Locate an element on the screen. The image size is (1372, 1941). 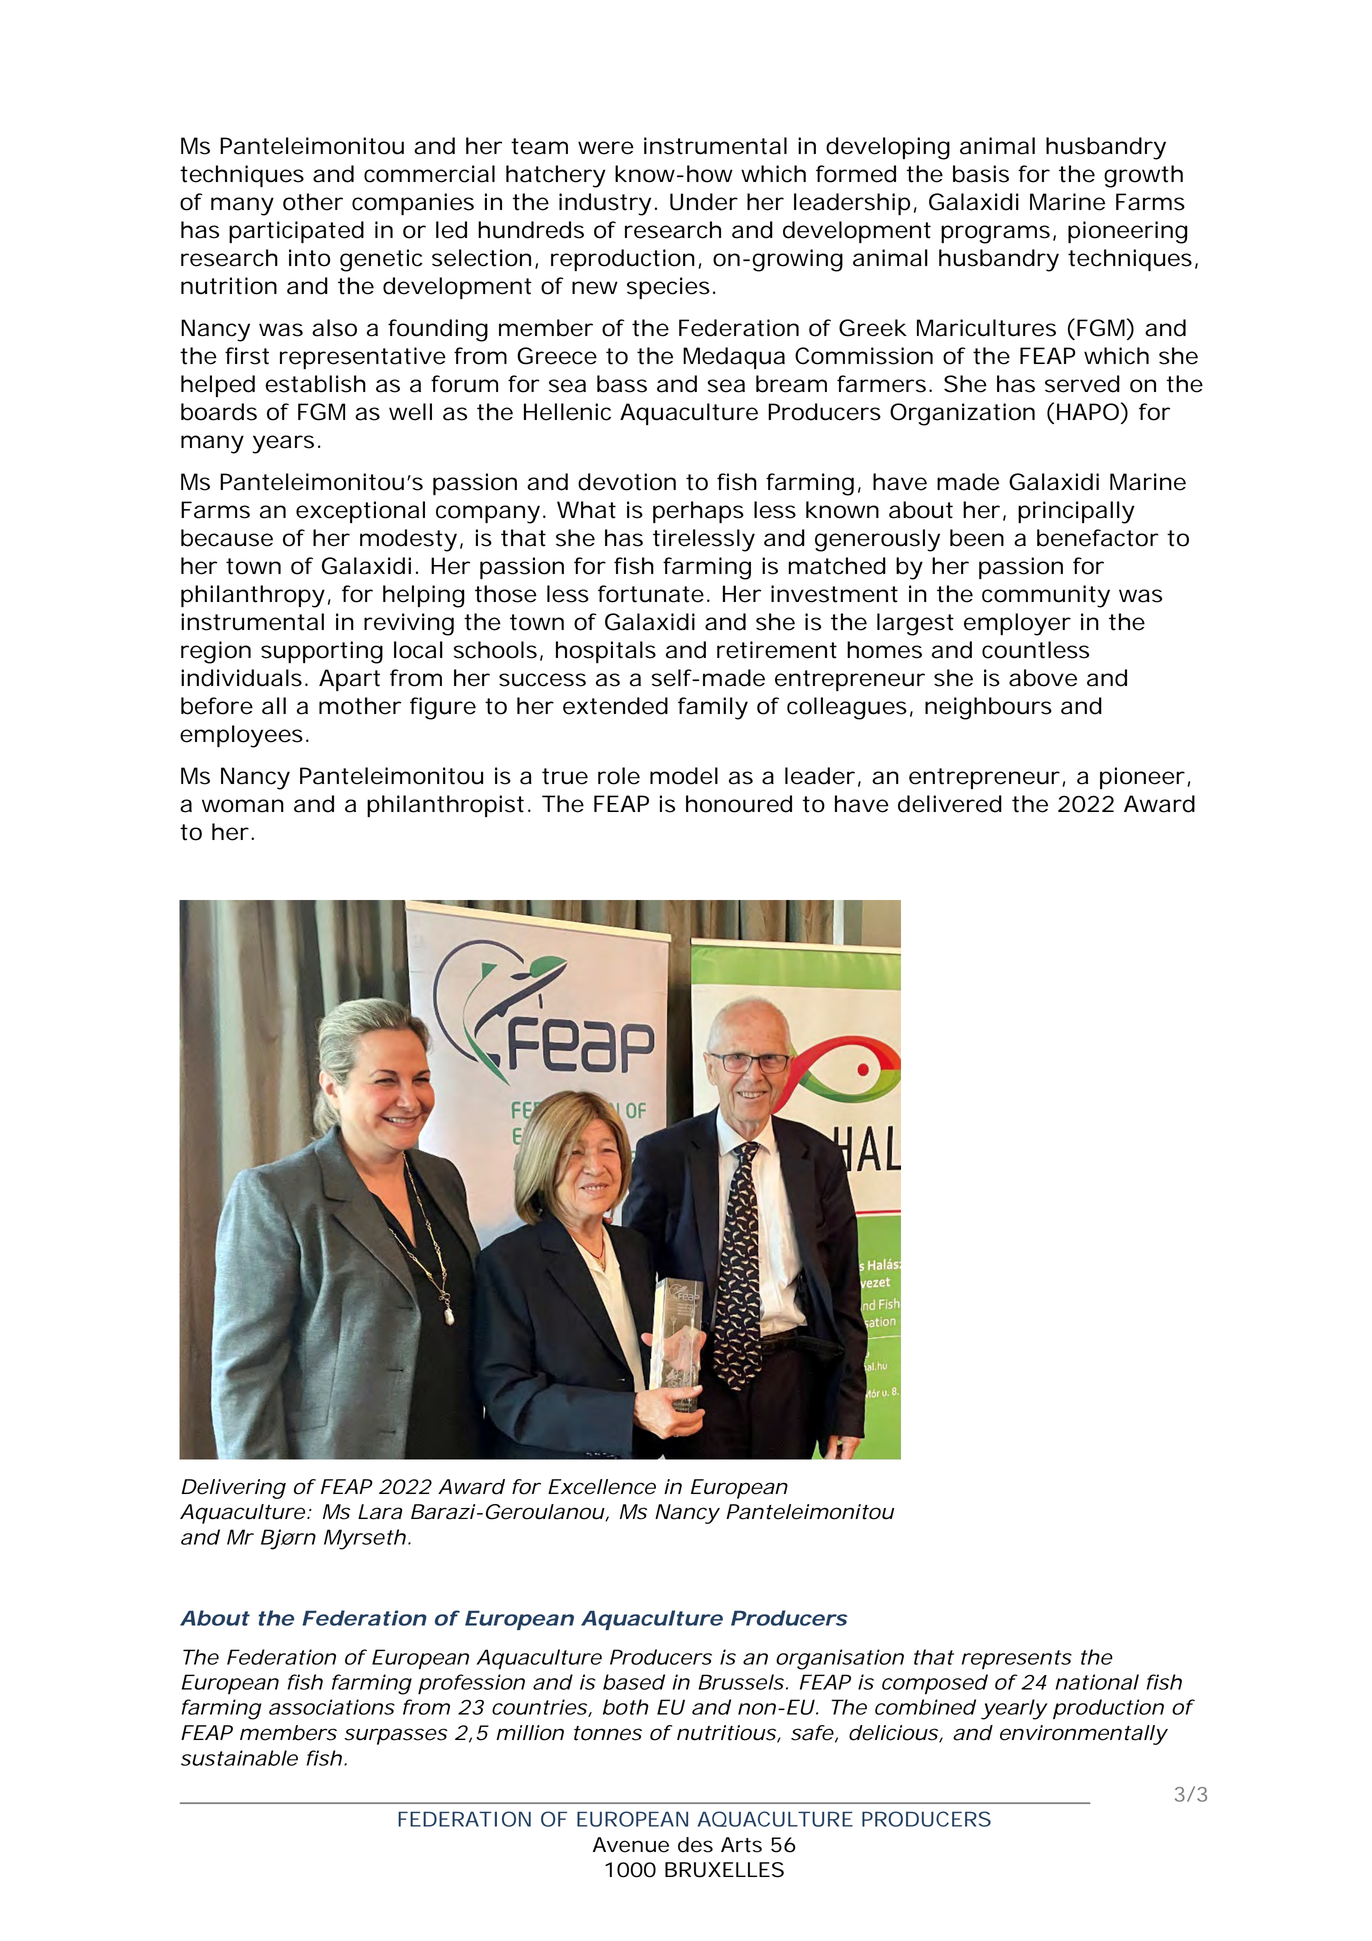
surpasses is located at coordinates (396, 1736).
